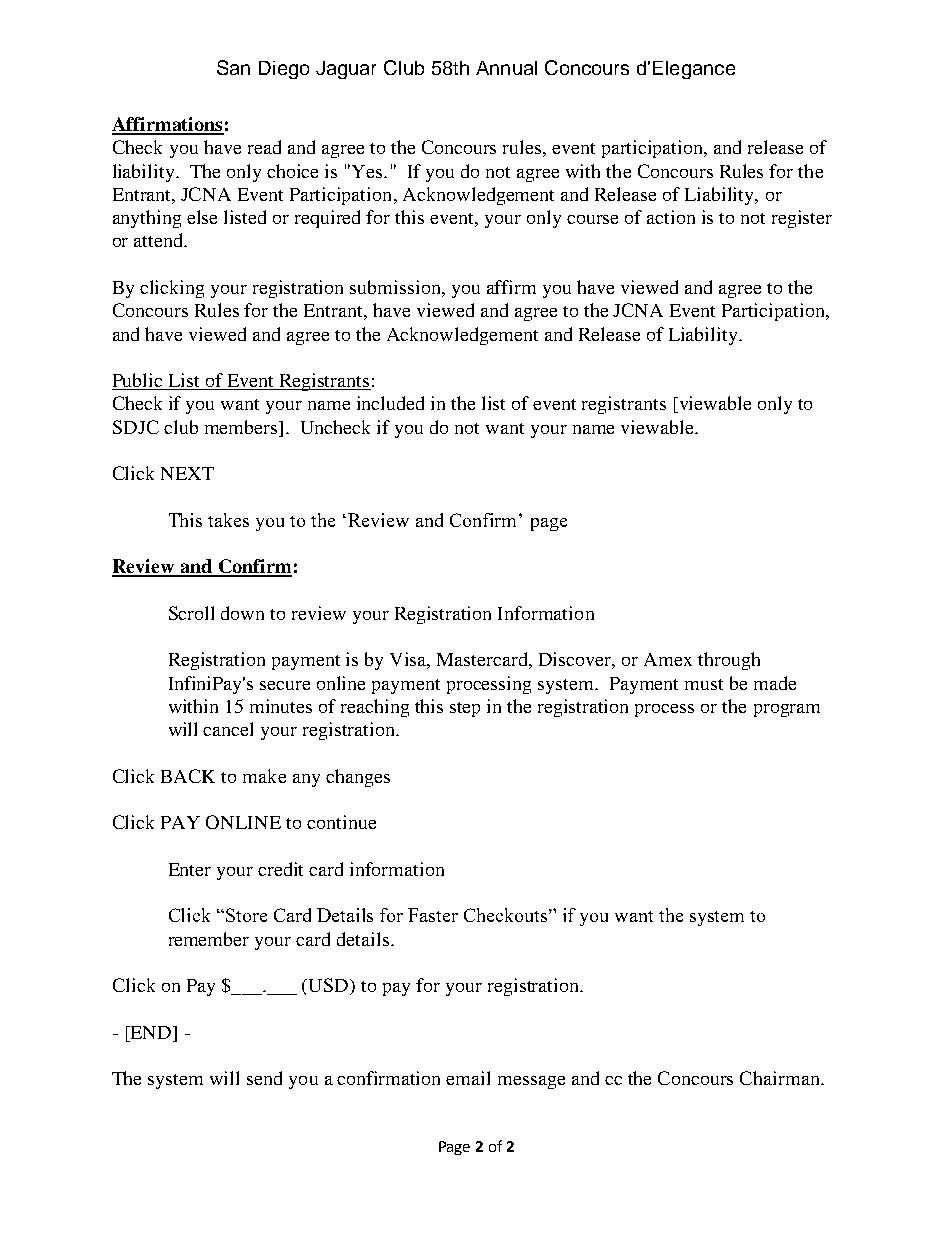 The image size is (952, 1233). I want to click on email, so click(468, 1078).
